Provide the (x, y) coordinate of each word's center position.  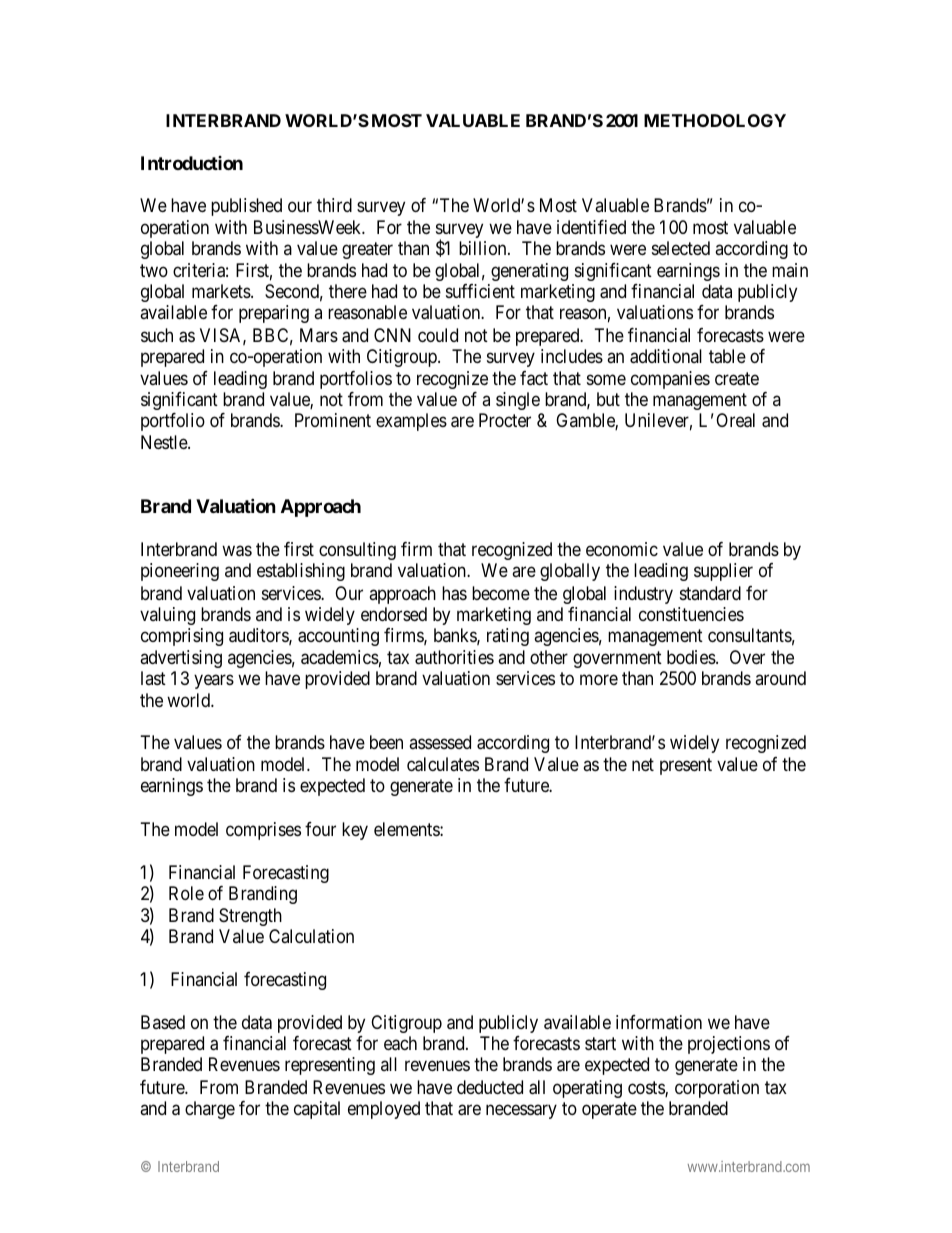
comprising (182, 637)
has (454, 593)
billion (484, 248)
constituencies (691, 614)
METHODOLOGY (715, 120)
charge (210, 1110)
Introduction (192, 163)
